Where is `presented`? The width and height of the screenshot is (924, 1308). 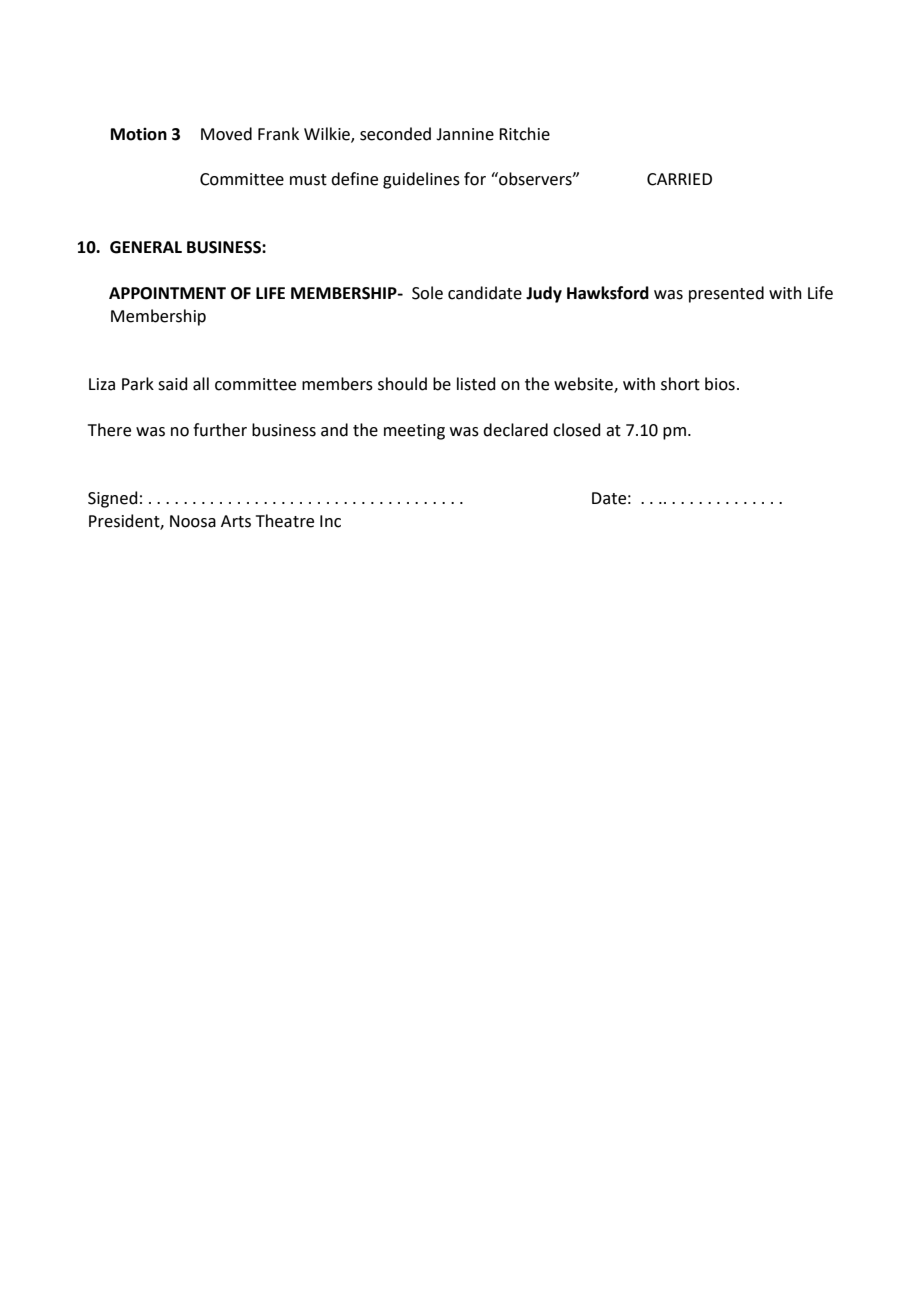
presented is located at coordinates (726, 294).
